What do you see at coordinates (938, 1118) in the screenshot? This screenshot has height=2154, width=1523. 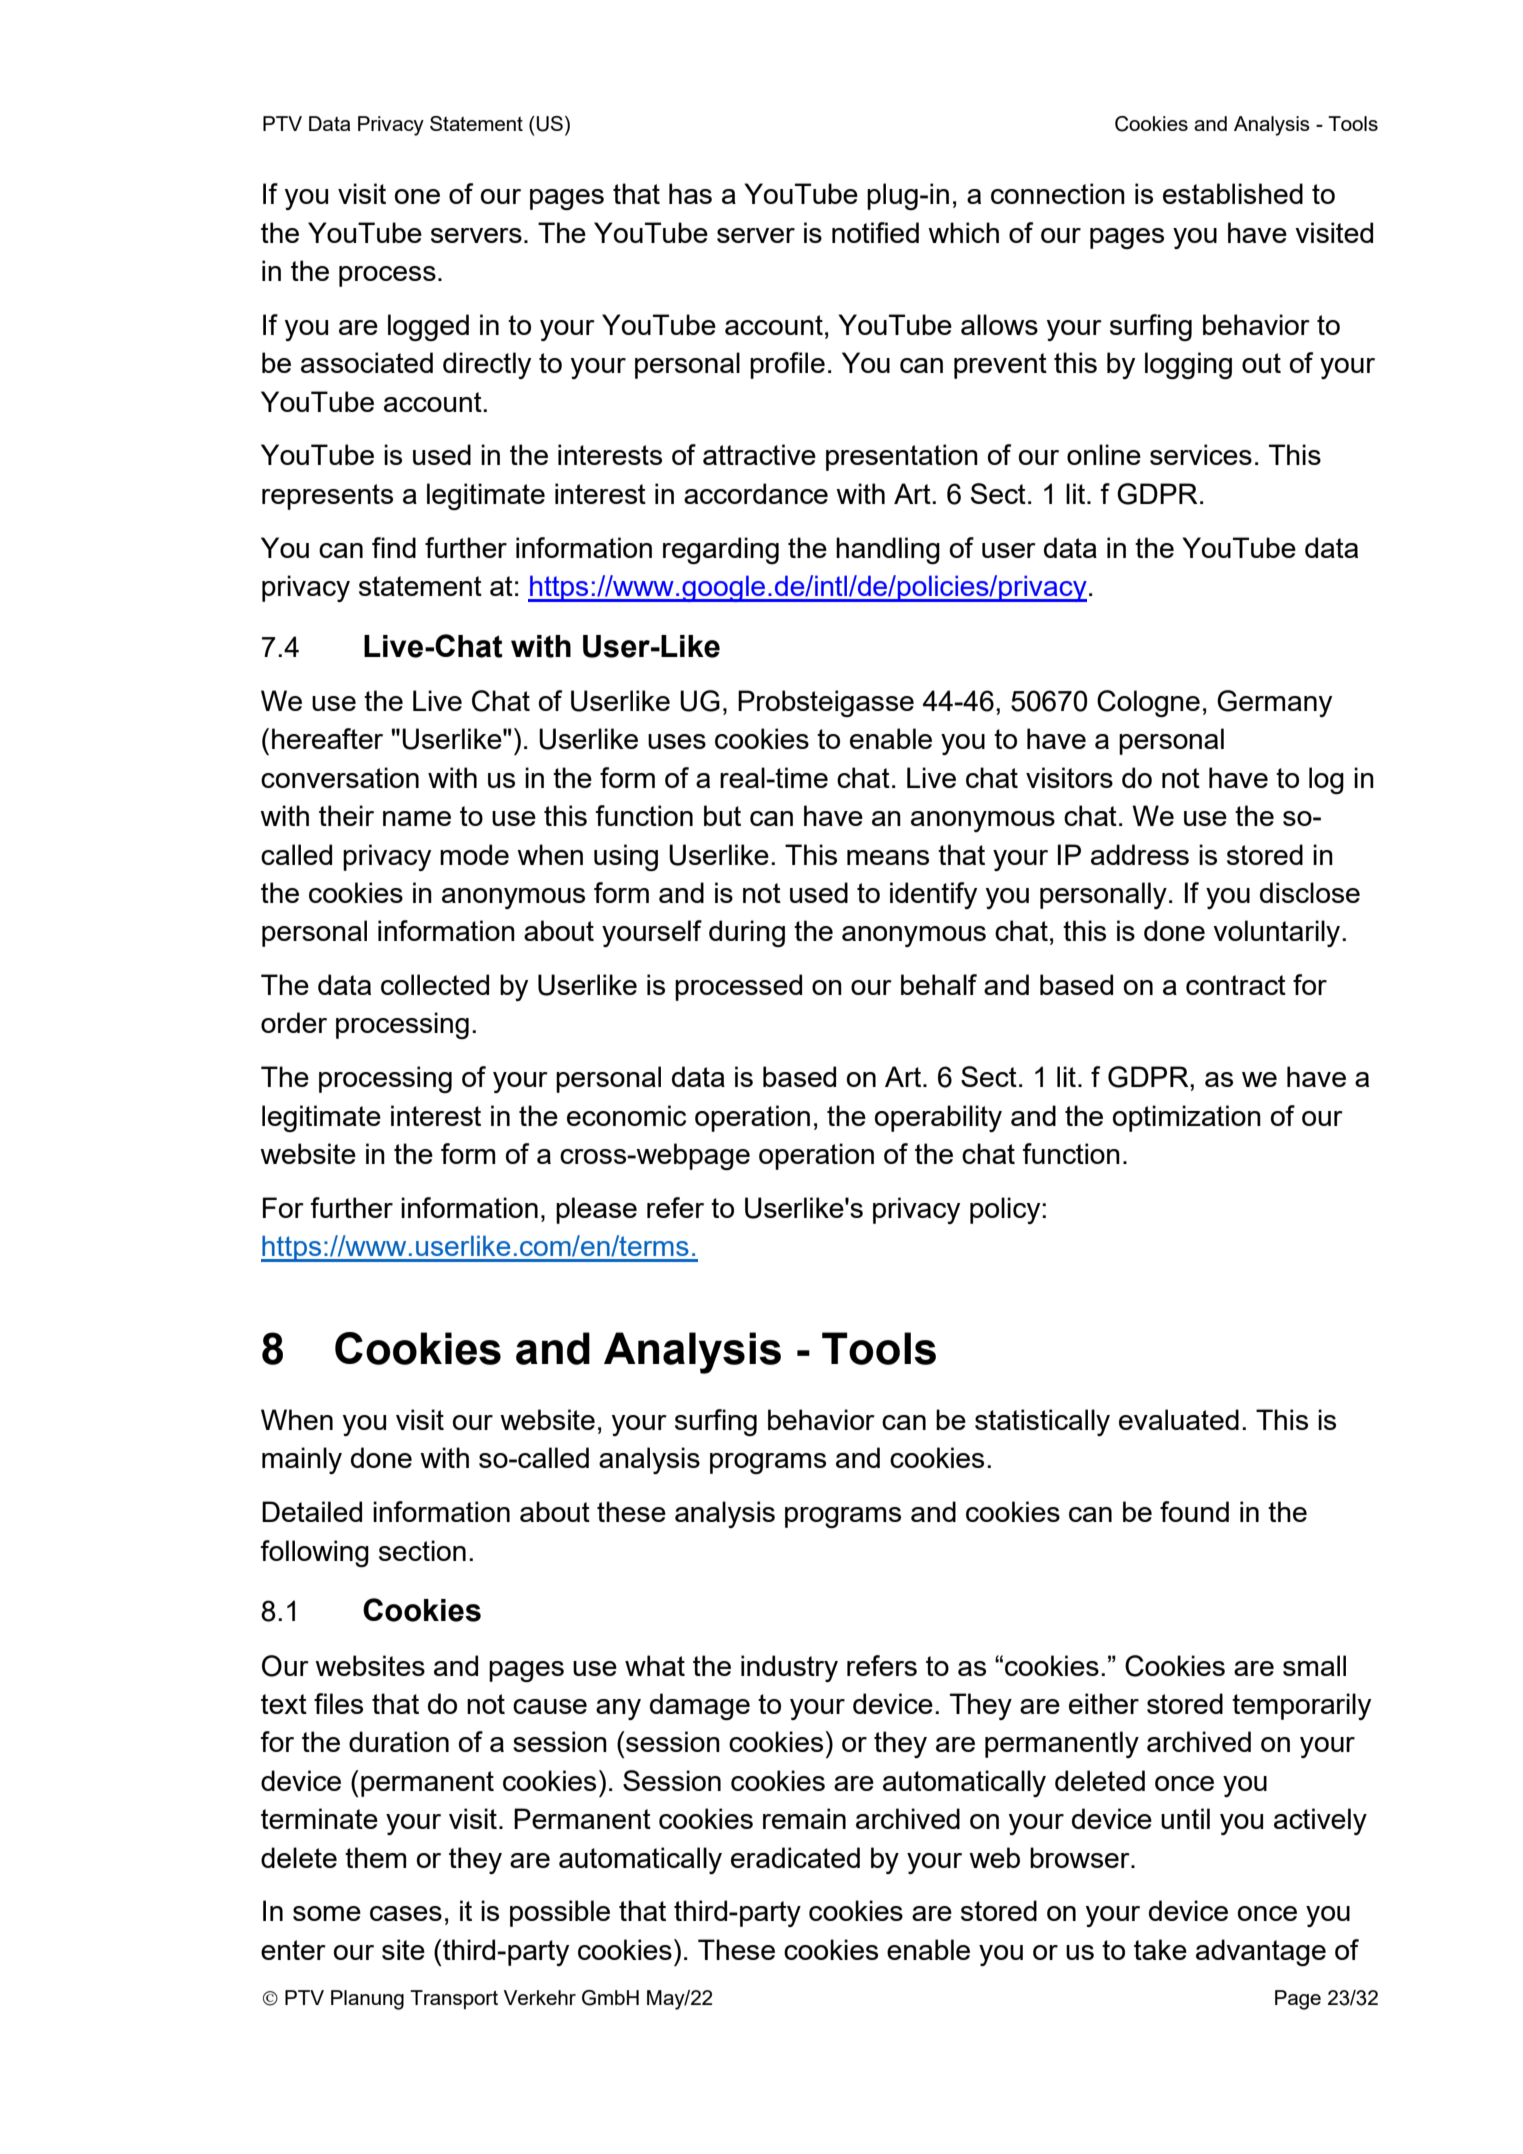 I see `operability` at bounding box center [938, 1118].
